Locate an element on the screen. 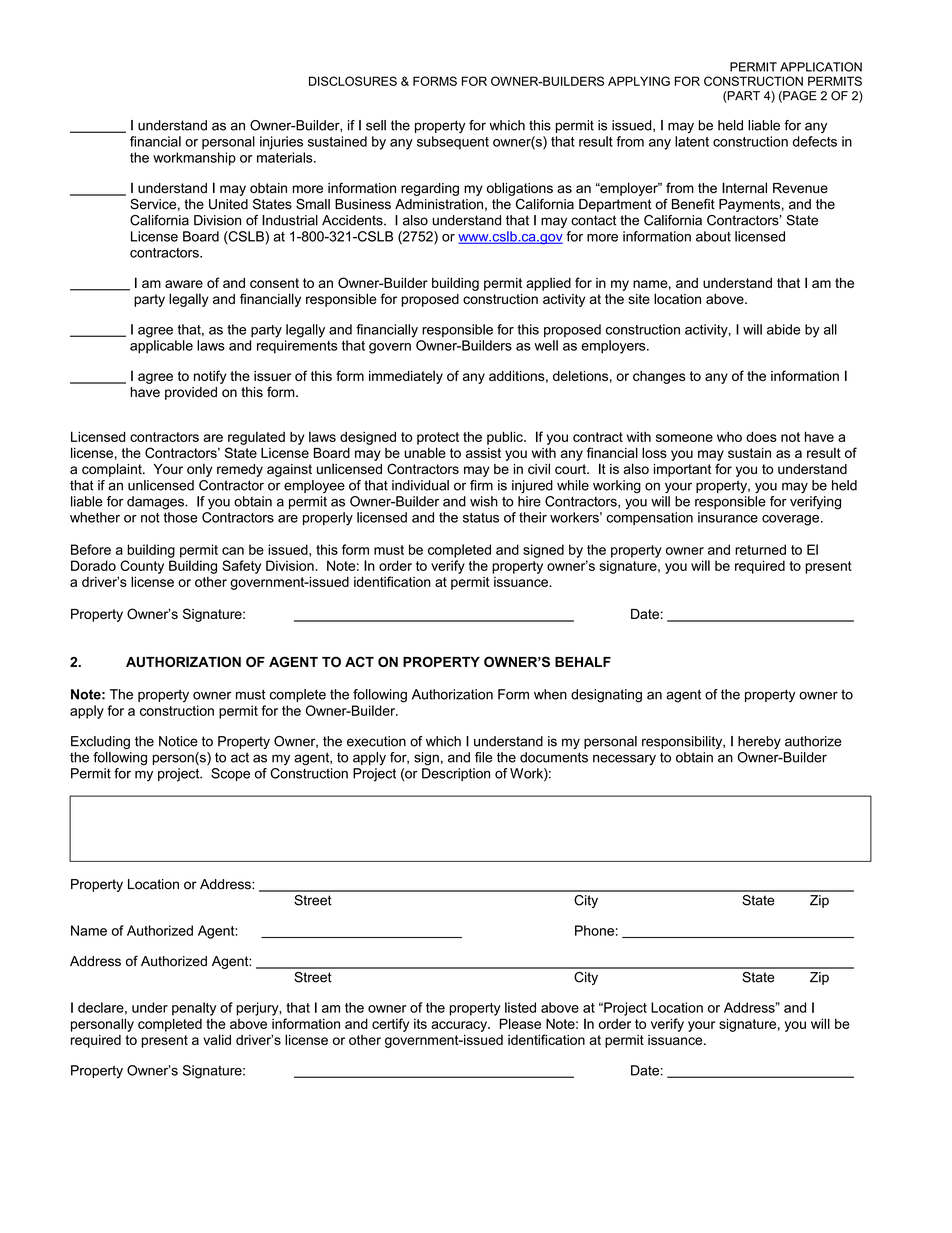 This screenshot has width=952, height=1233. accuracy is located at coordinates (460, 1026).
